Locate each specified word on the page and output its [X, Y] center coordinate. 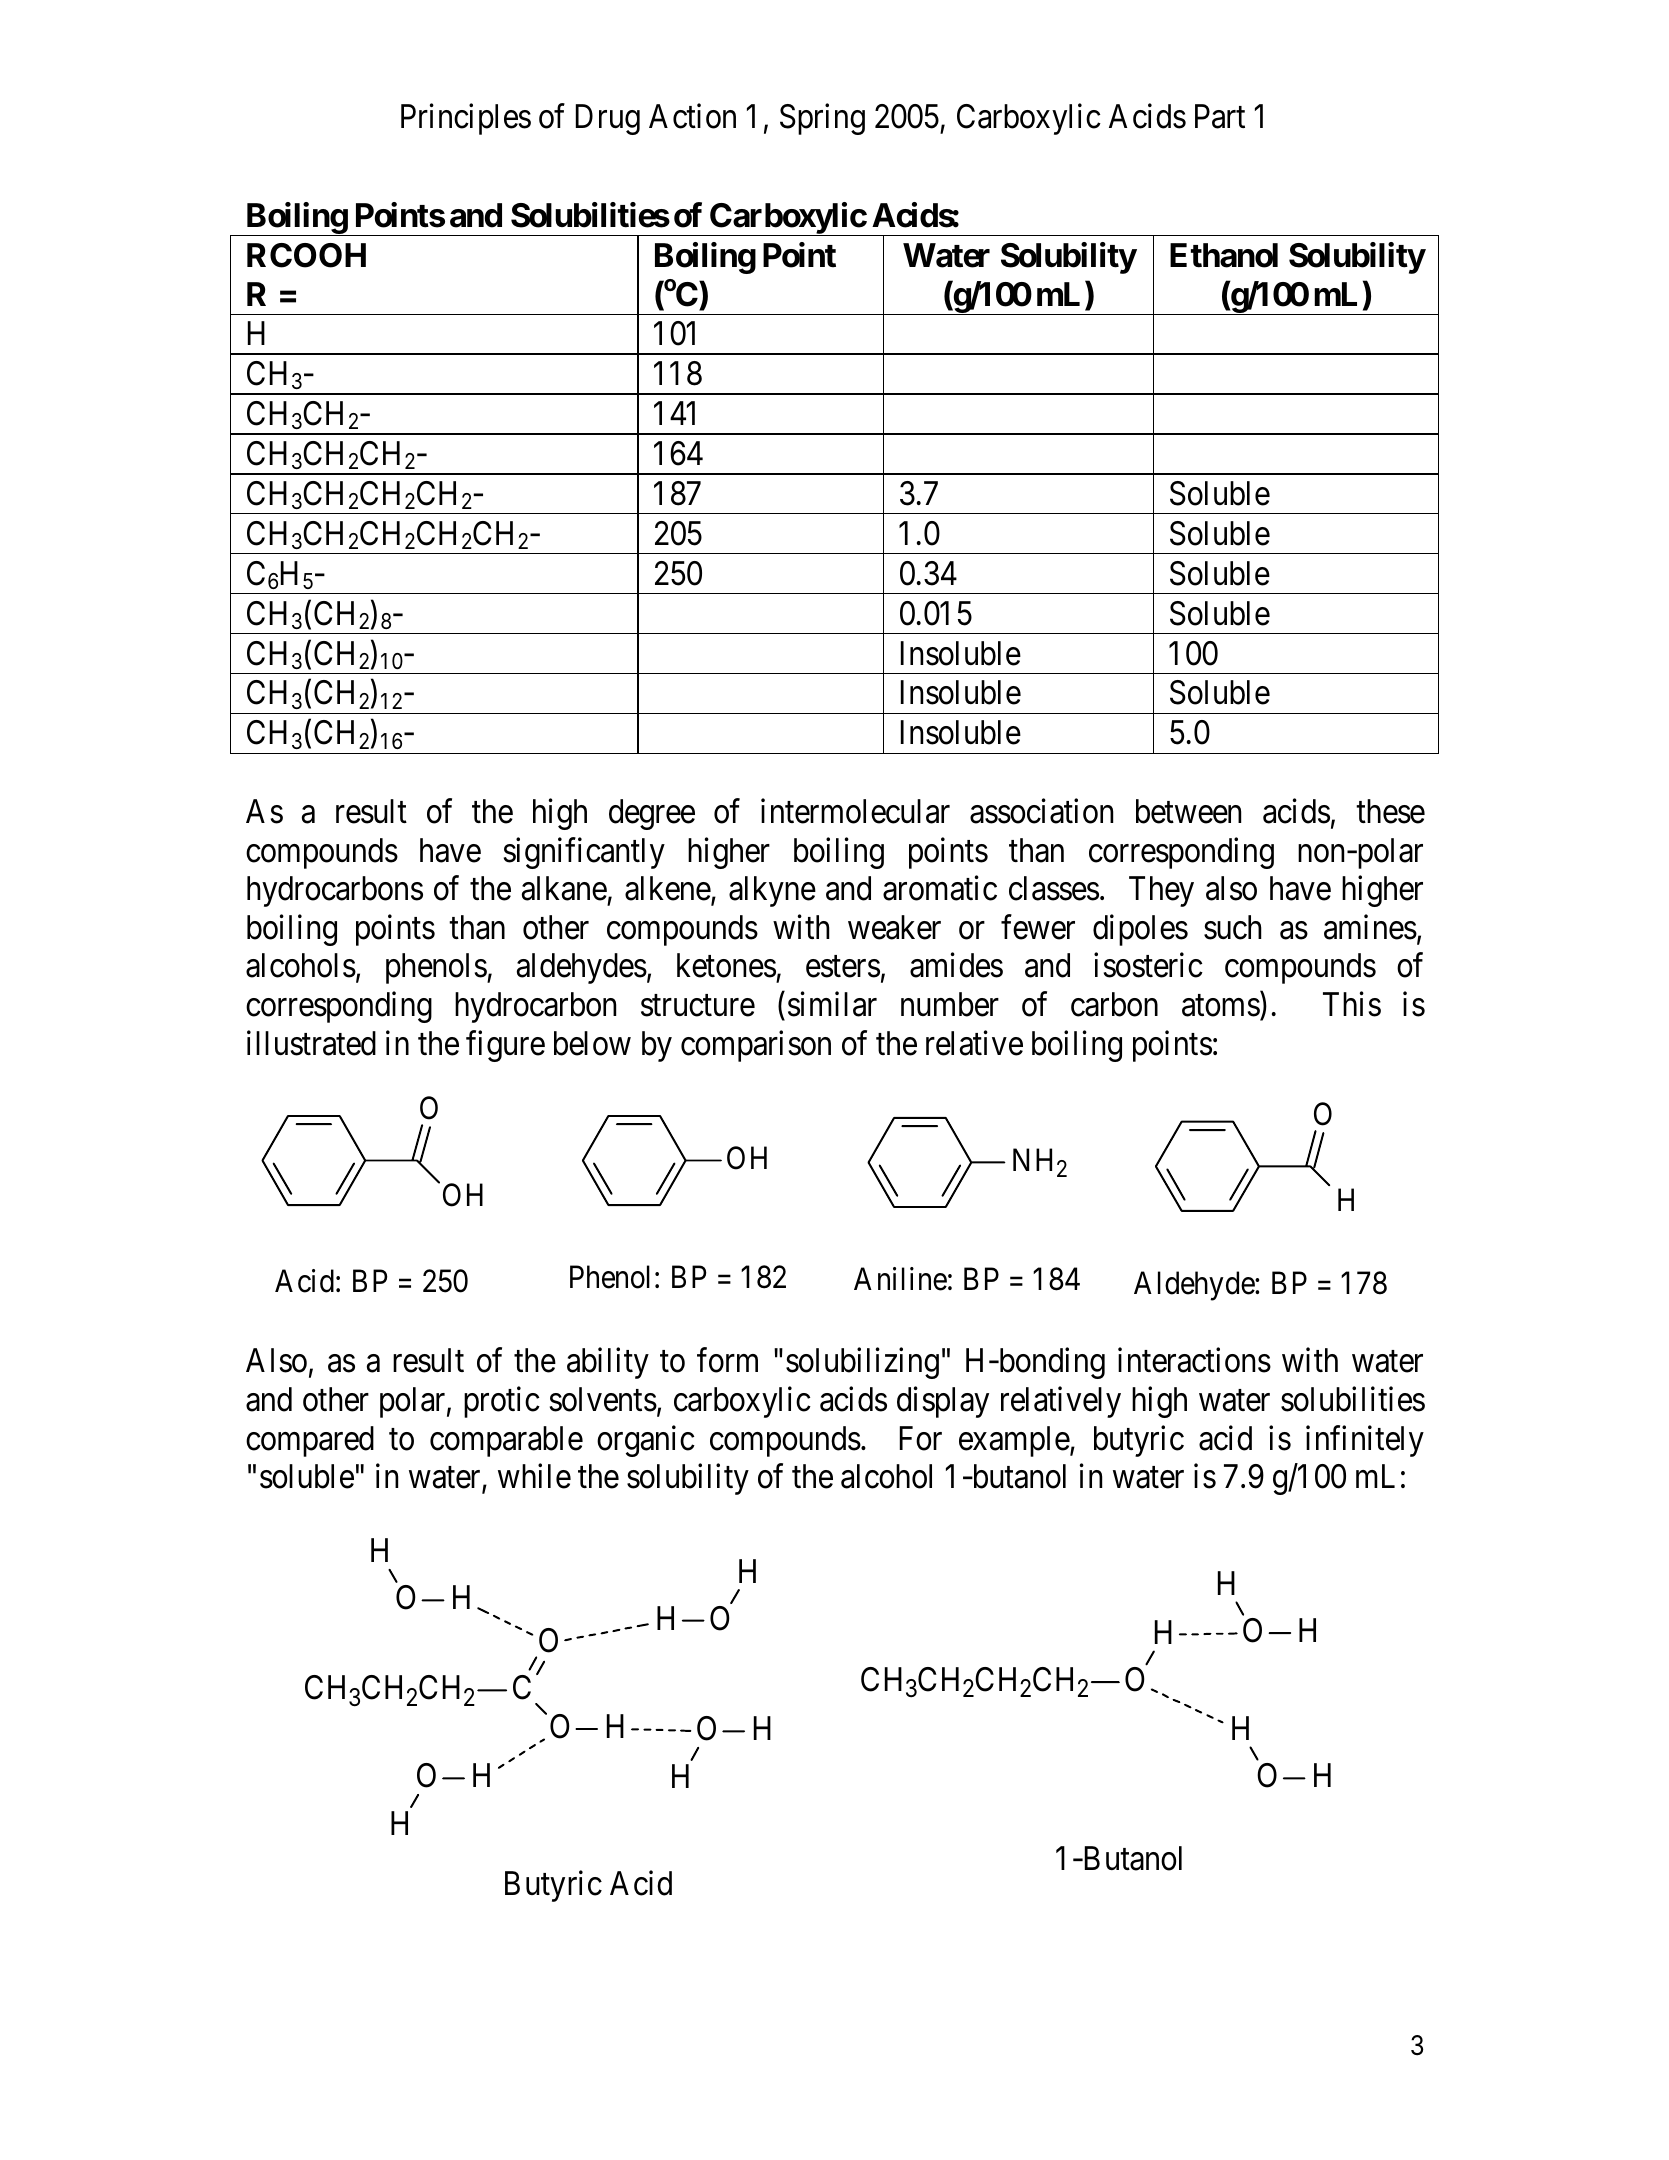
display [943, 1402]
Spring [822, 119]
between [1188, 811]
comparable [506, 1441]
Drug [608, 120]
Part [1220, 117]
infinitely [1365, 1441]
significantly [584, 853]
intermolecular [855, 811]
